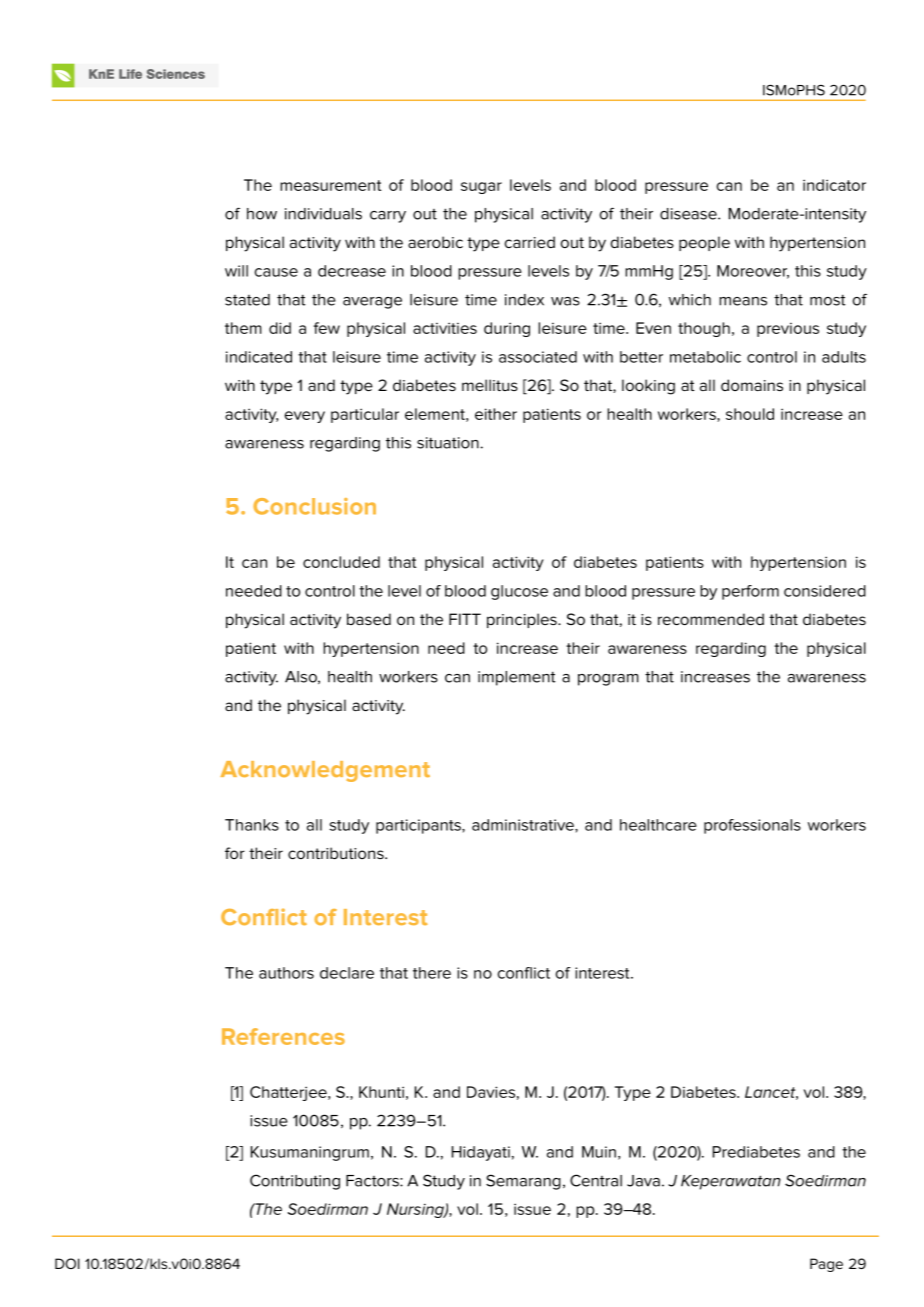 This image has width=924, height=1307. Describe the element at coordinates (314, 506) in the image. I see `Conclusion` at that location.
